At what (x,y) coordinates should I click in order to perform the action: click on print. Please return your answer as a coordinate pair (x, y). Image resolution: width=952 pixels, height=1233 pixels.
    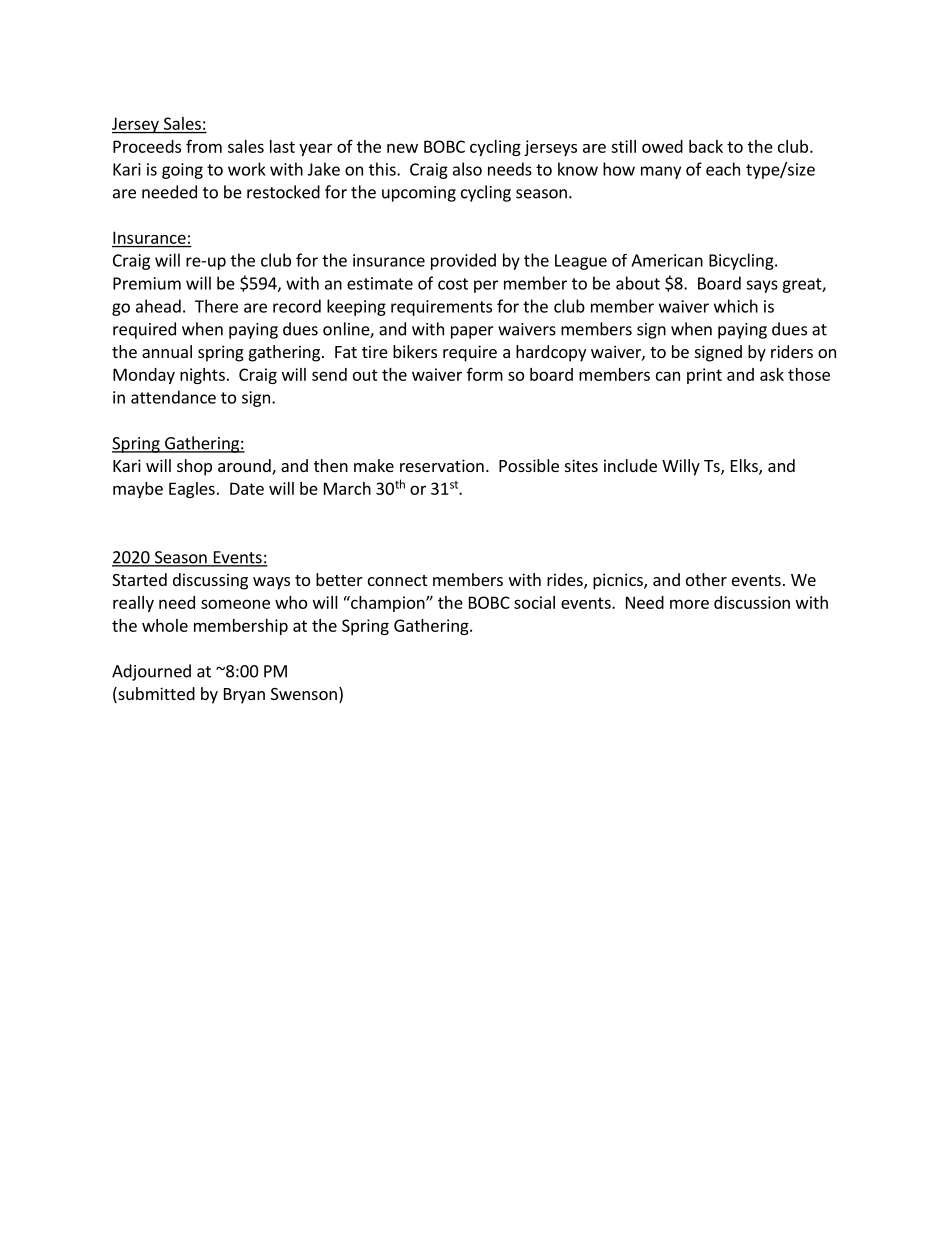
    Looking at the image, I should click on (704, 376).
